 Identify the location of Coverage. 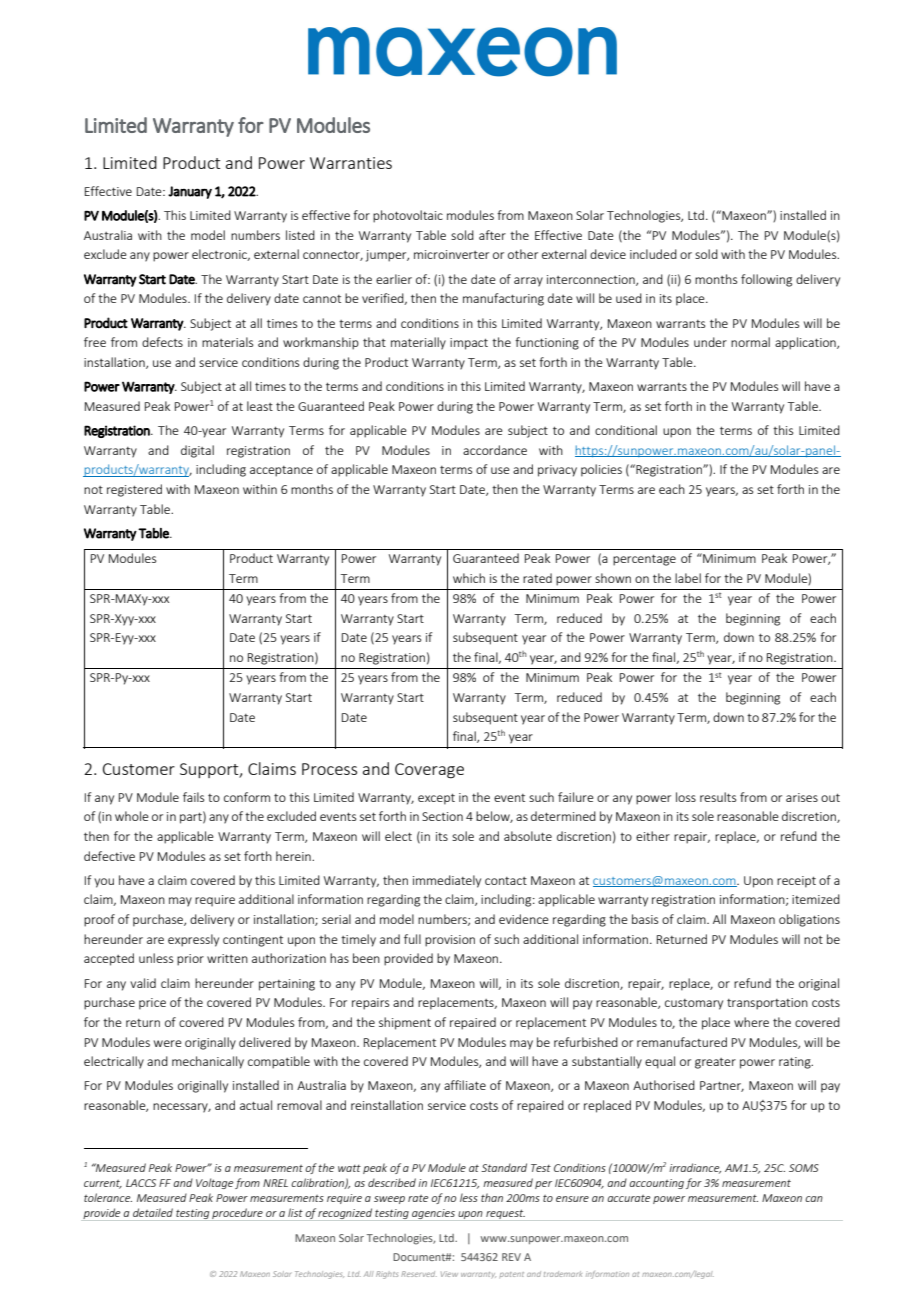
(429, 771).
